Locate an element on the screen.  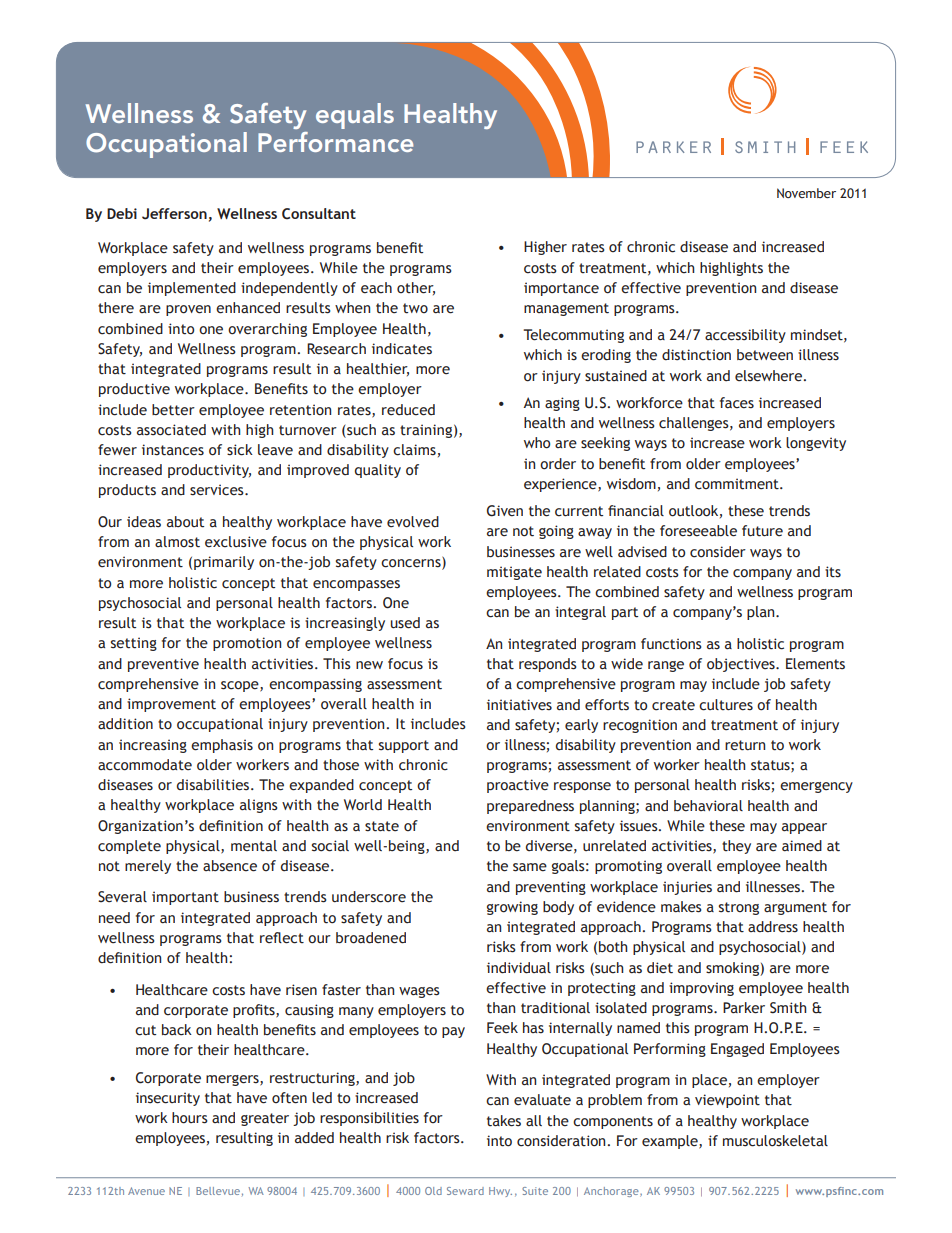
better is located at coordinates (173, 410).
